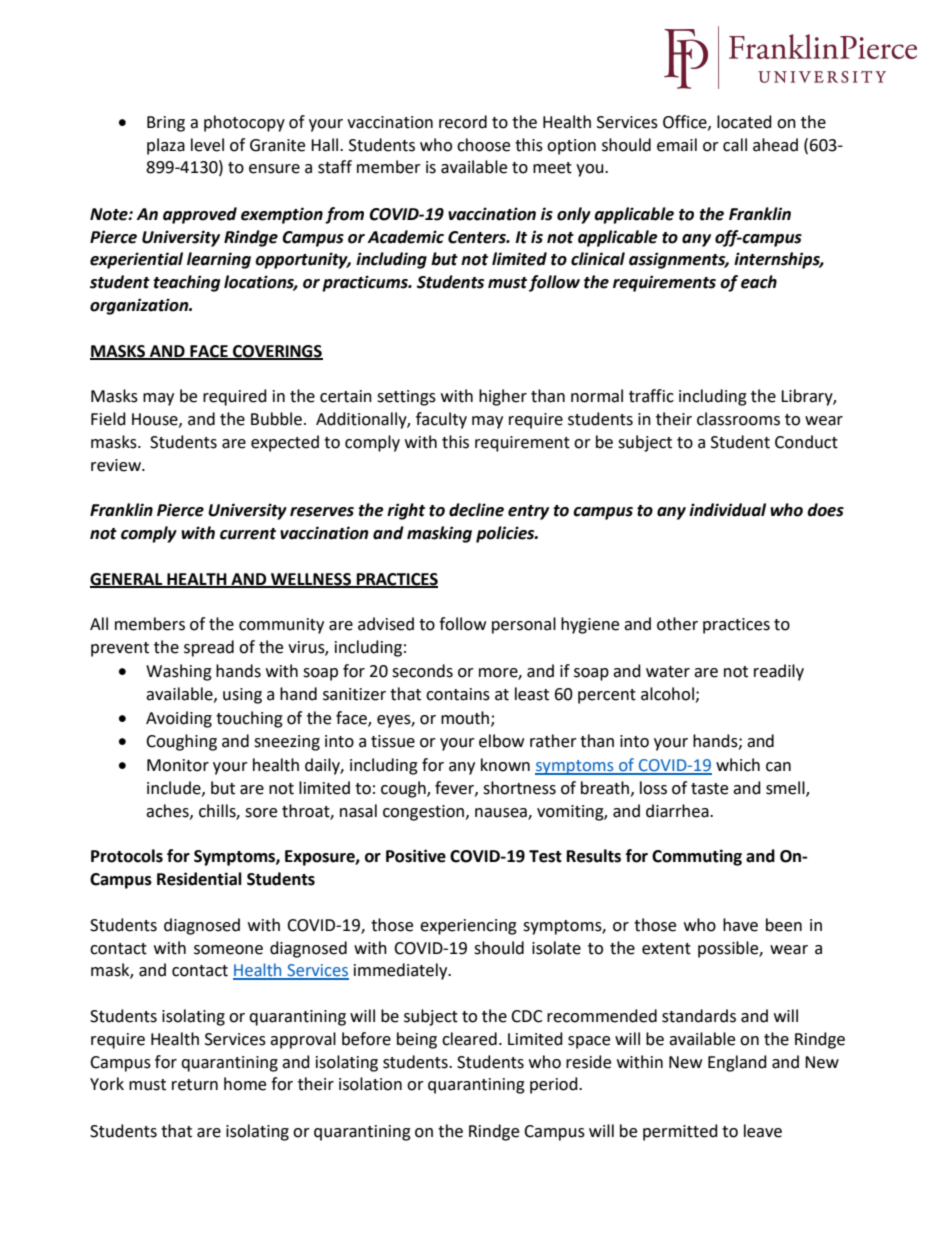 This image has width=952, height=1233. Describe the element at coordinates (727, 510) in the image. I see `individual` at that location.
